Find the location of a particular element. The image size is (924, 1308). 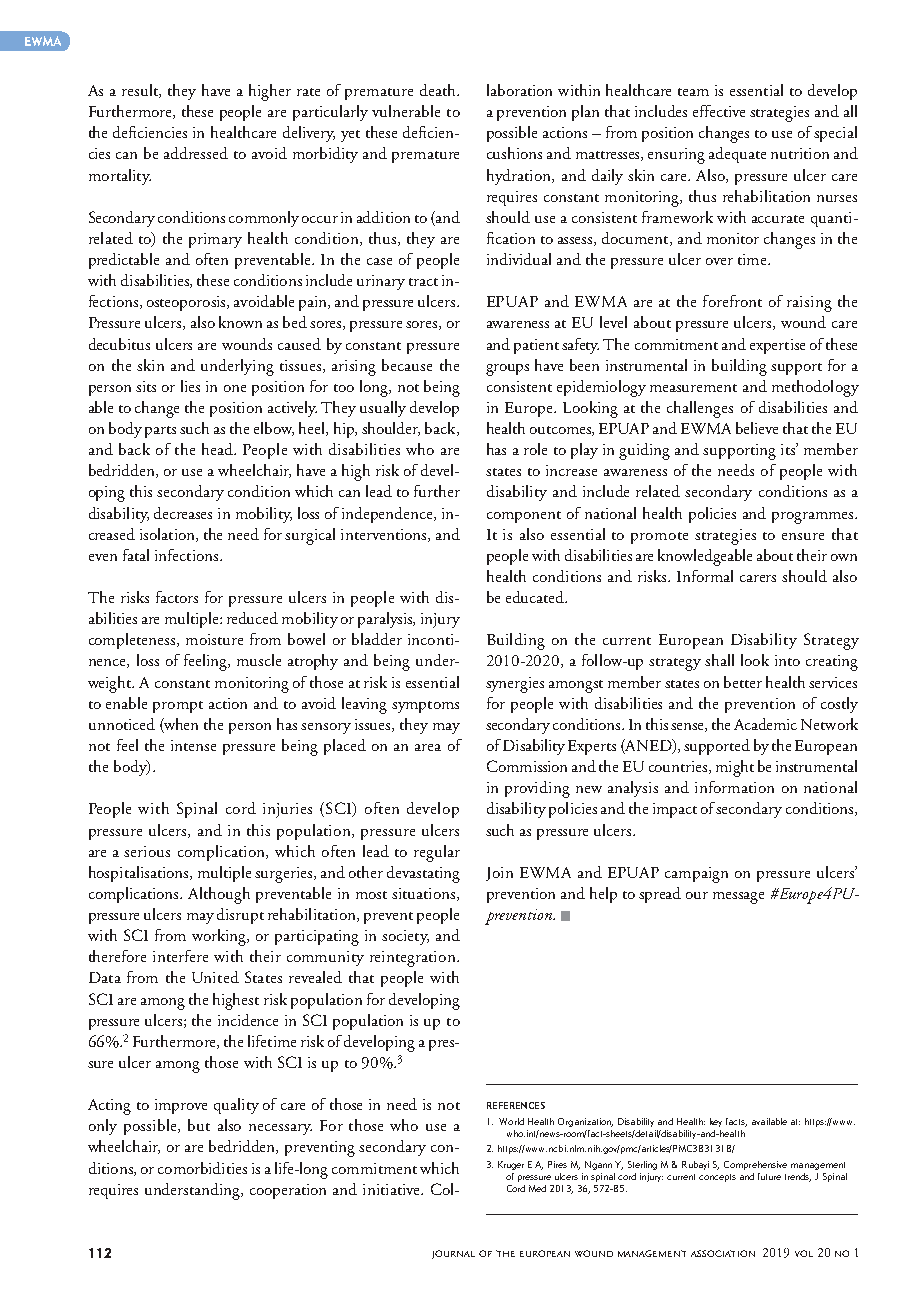

synergies is located at coordinates (515, 685).
